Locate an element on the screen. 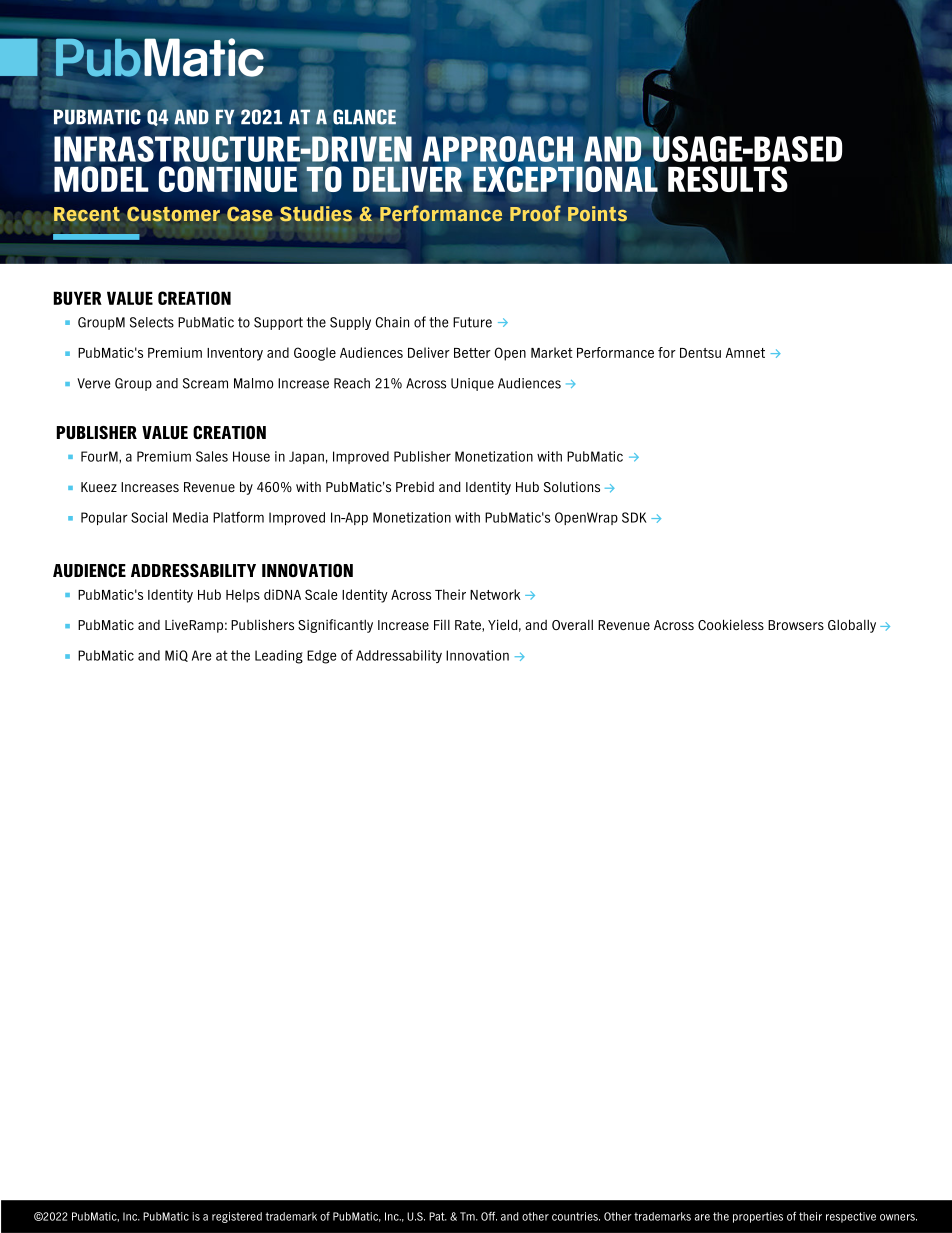  Leading is located at coordinates (279, 657).
